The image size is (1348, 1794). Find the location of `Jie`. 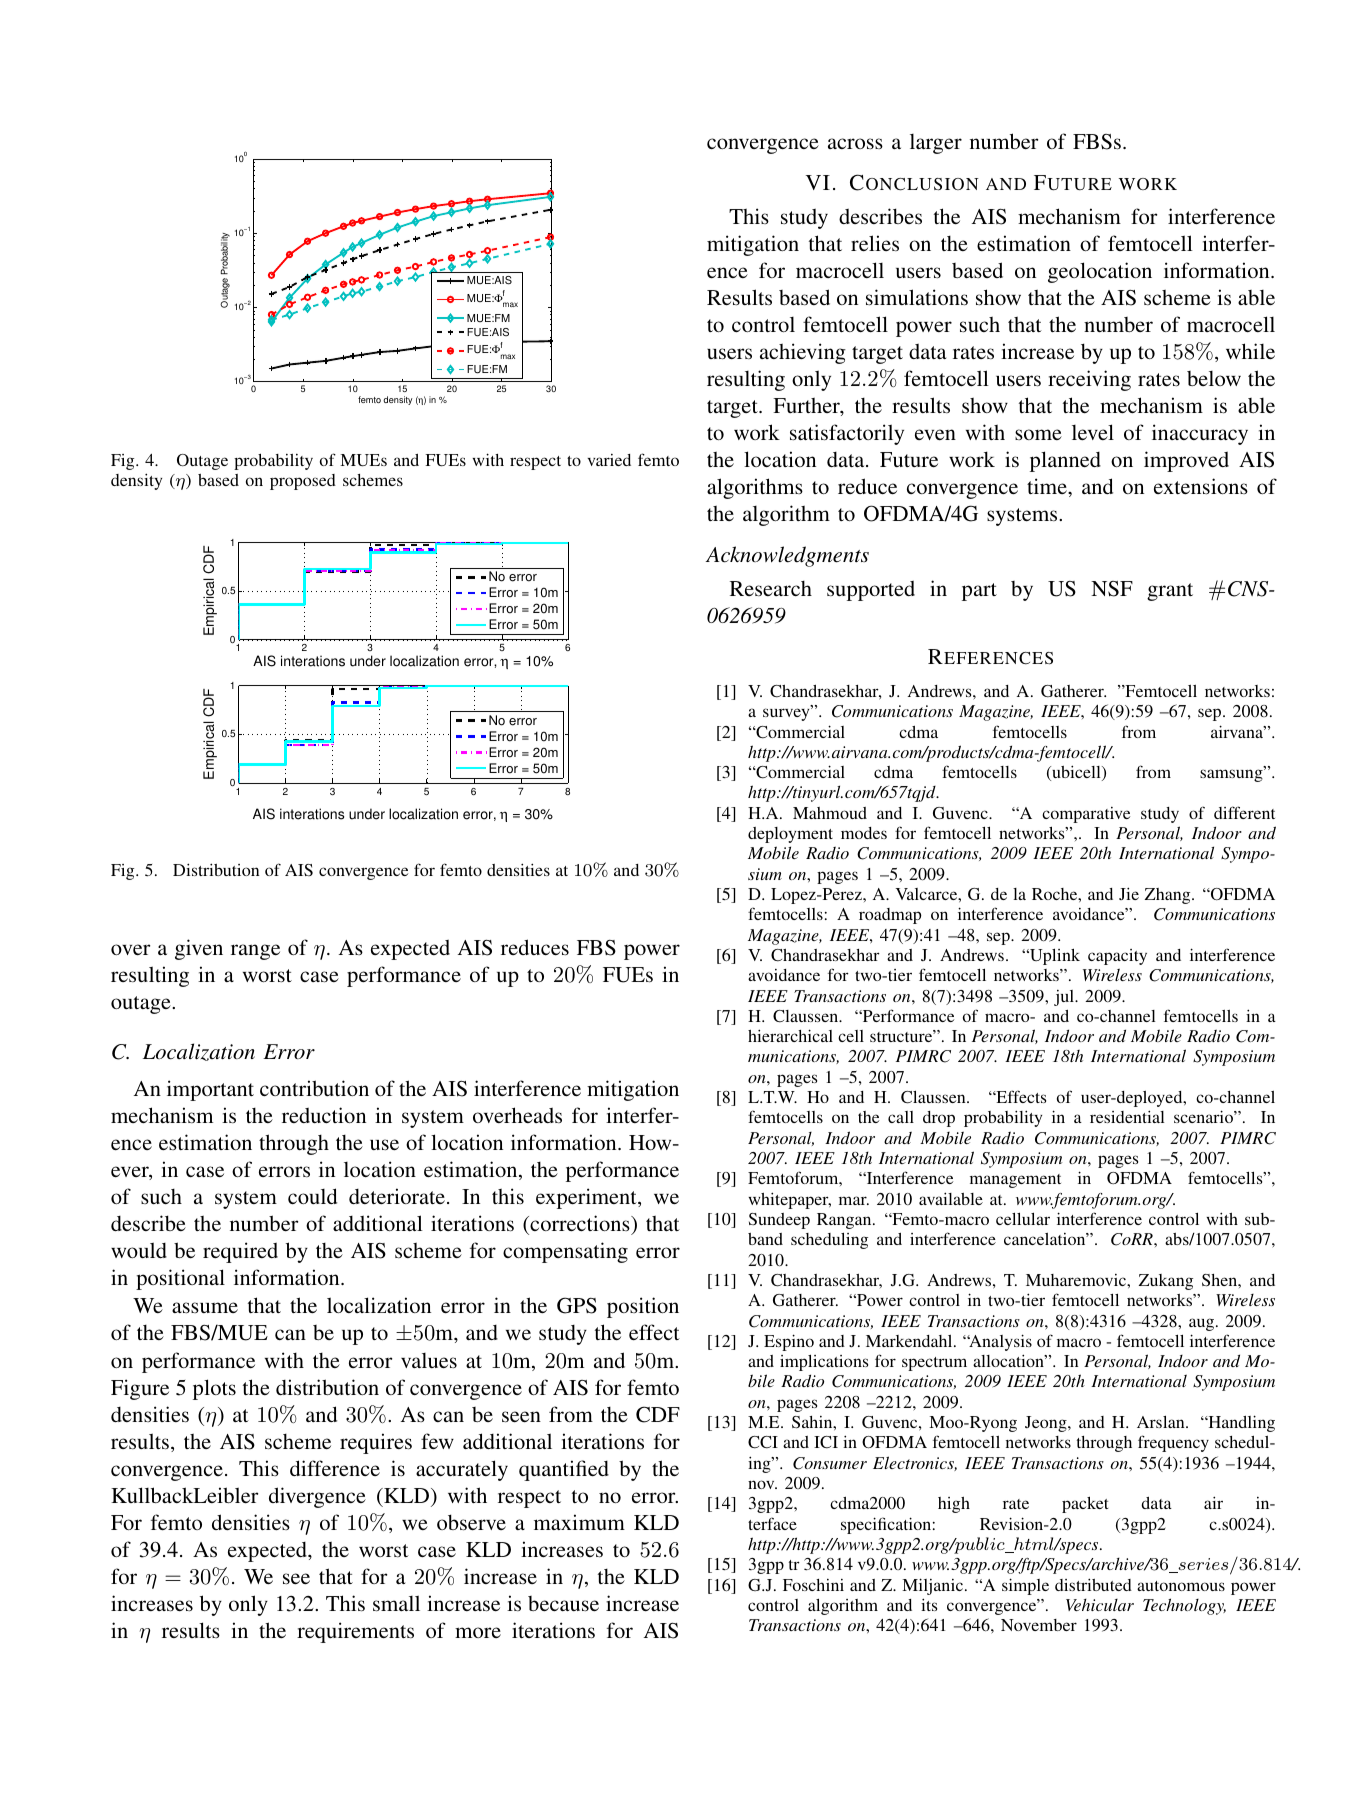

Jie is located at coordinates (1129, 893).
